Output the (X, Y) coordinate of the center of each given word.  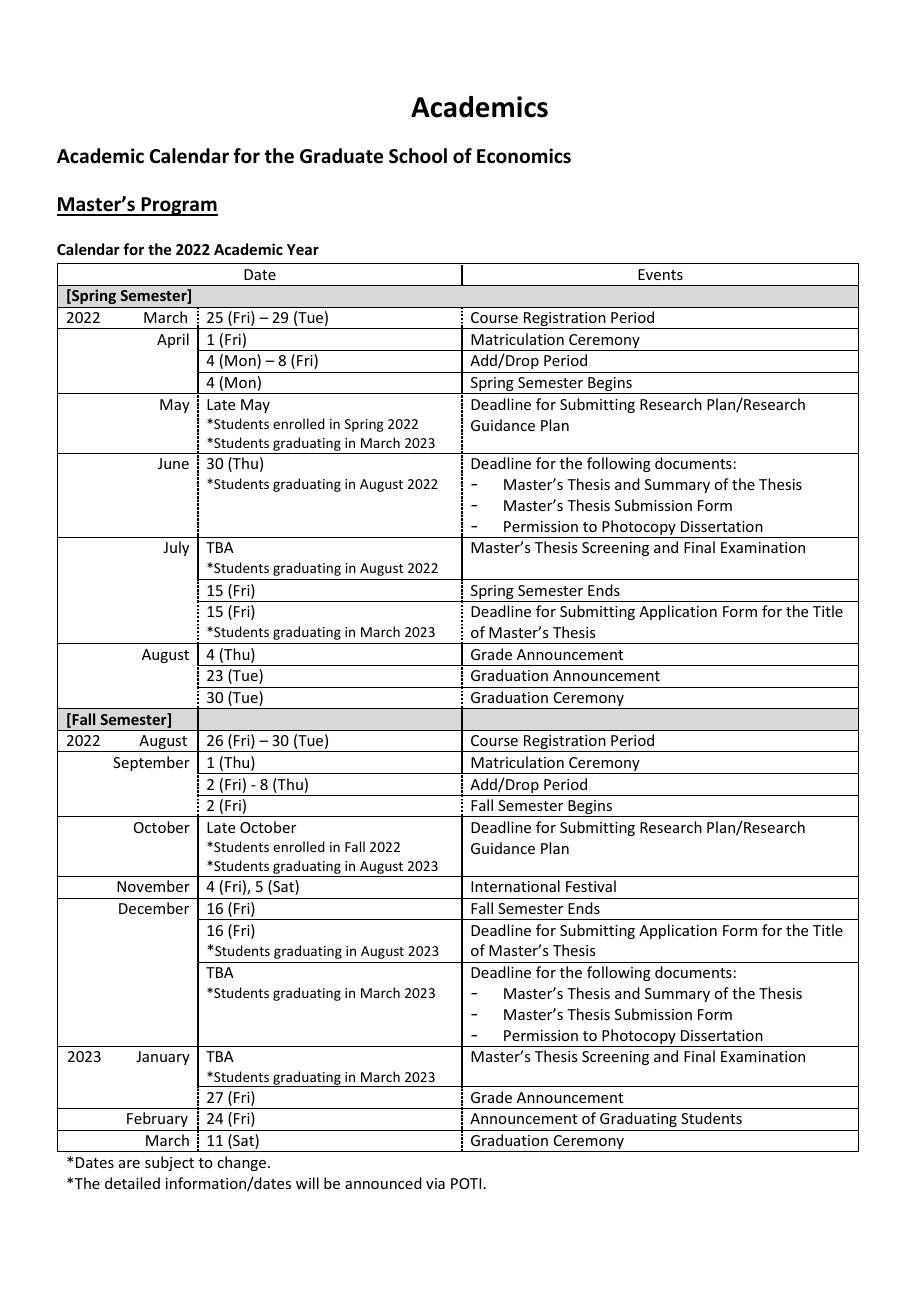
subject (169, 1163)
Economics (524, 156)
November (153, 886)
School (418, 156)
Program (178, 206)
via (435, 1183)
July (176, 548)
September (151, 763)
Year (303, 249)
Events (660, 274)
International (515, 886)
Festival (591, 886)
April (173, 340)
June (173, 463)
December (154, 908)
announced (383, 1183)
